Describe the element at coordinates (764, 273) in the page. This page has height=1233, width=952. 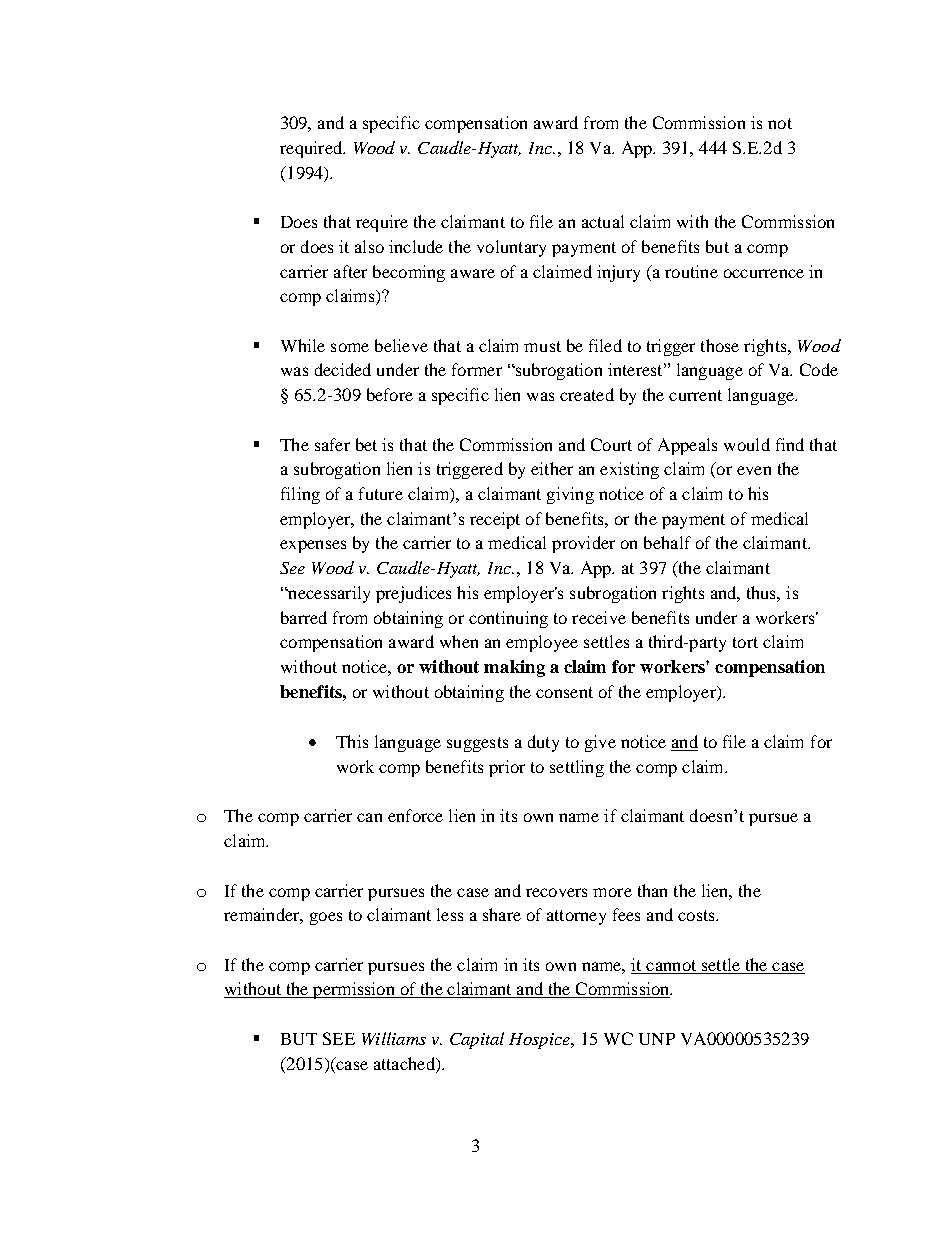
I see `occurrence` at that location.
